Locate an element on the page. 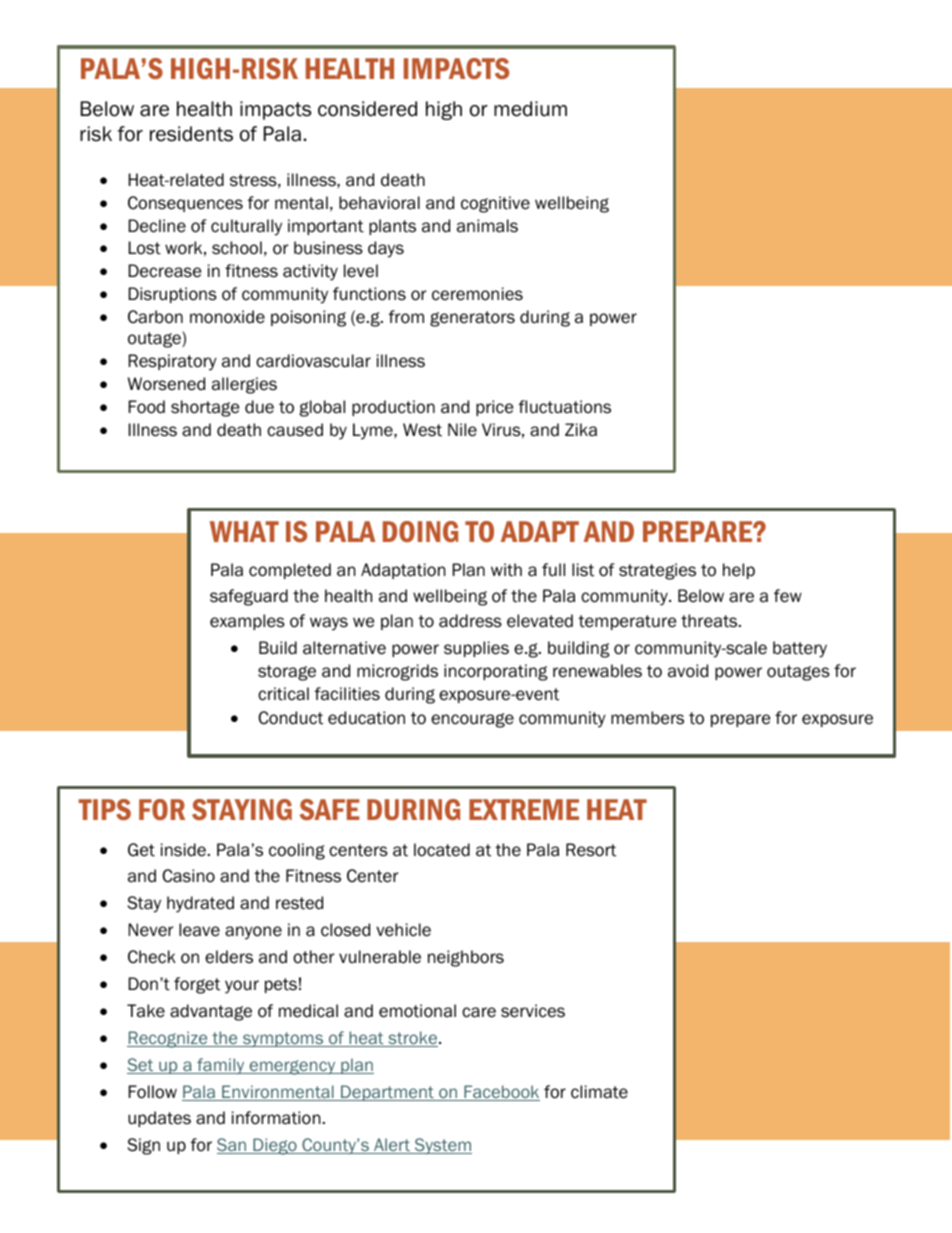 This image has height=1233, width=952. residents is located at coordinates (191, 134).
